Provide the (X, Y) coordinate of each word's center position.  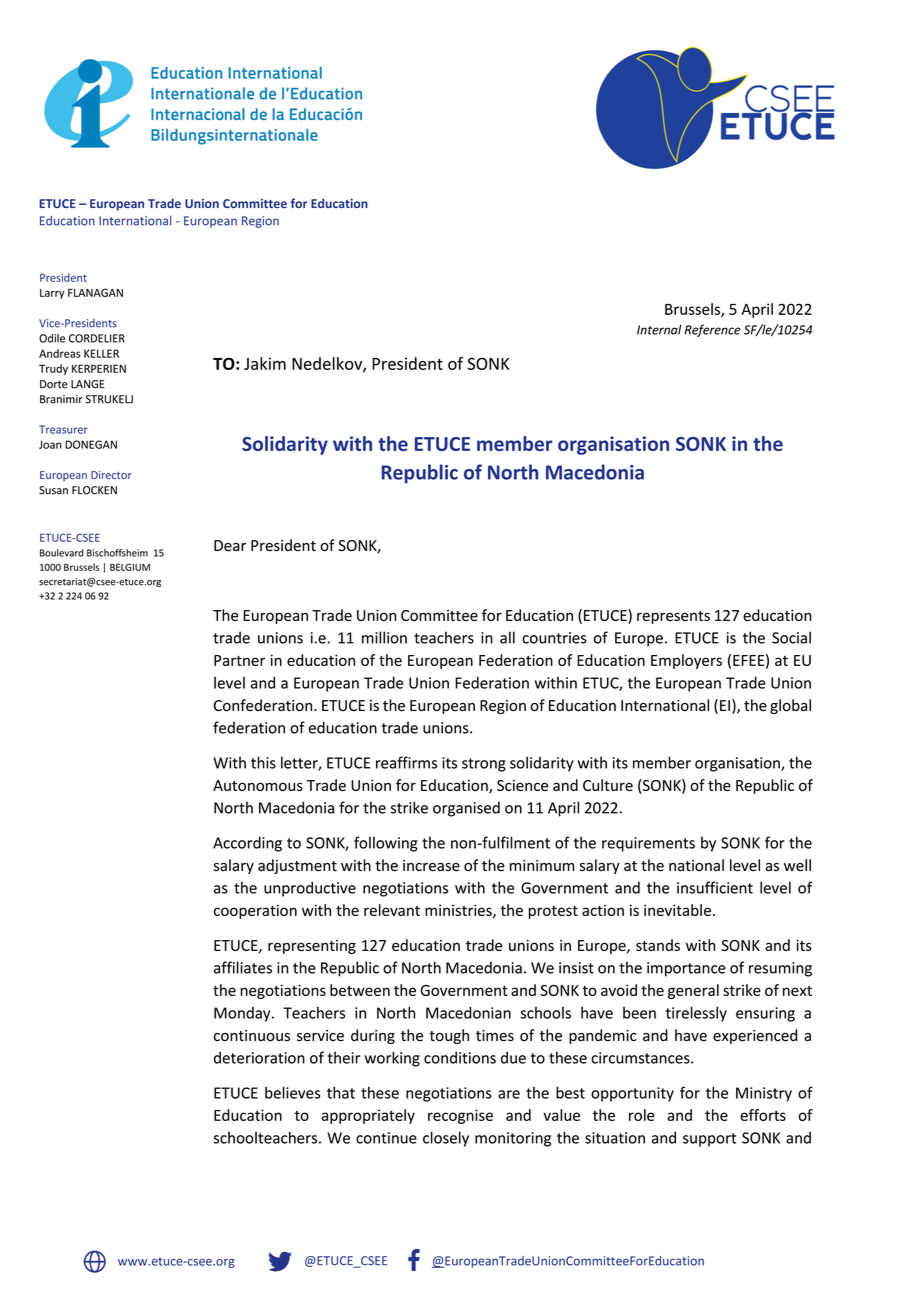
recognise (460, 1116)
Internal (659, 330)
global (790, 706)
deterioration (259, 1057)
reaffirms (406, 762)
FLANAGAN (95, 292)
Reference (713, 330)
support (709, 1140)
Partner (239, 660)
